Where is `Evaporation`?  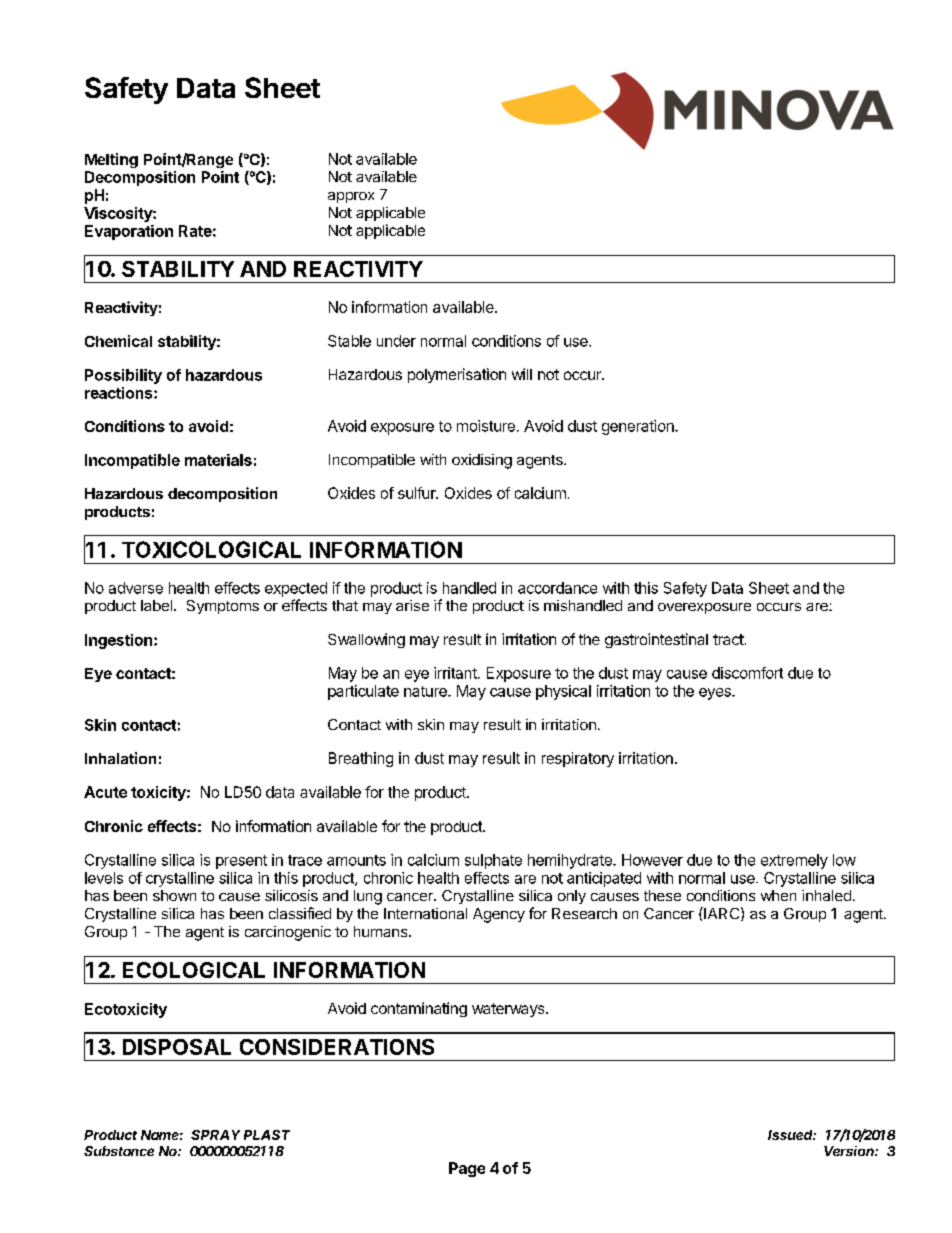
Evaporation is located at coordinates (129, 232).
